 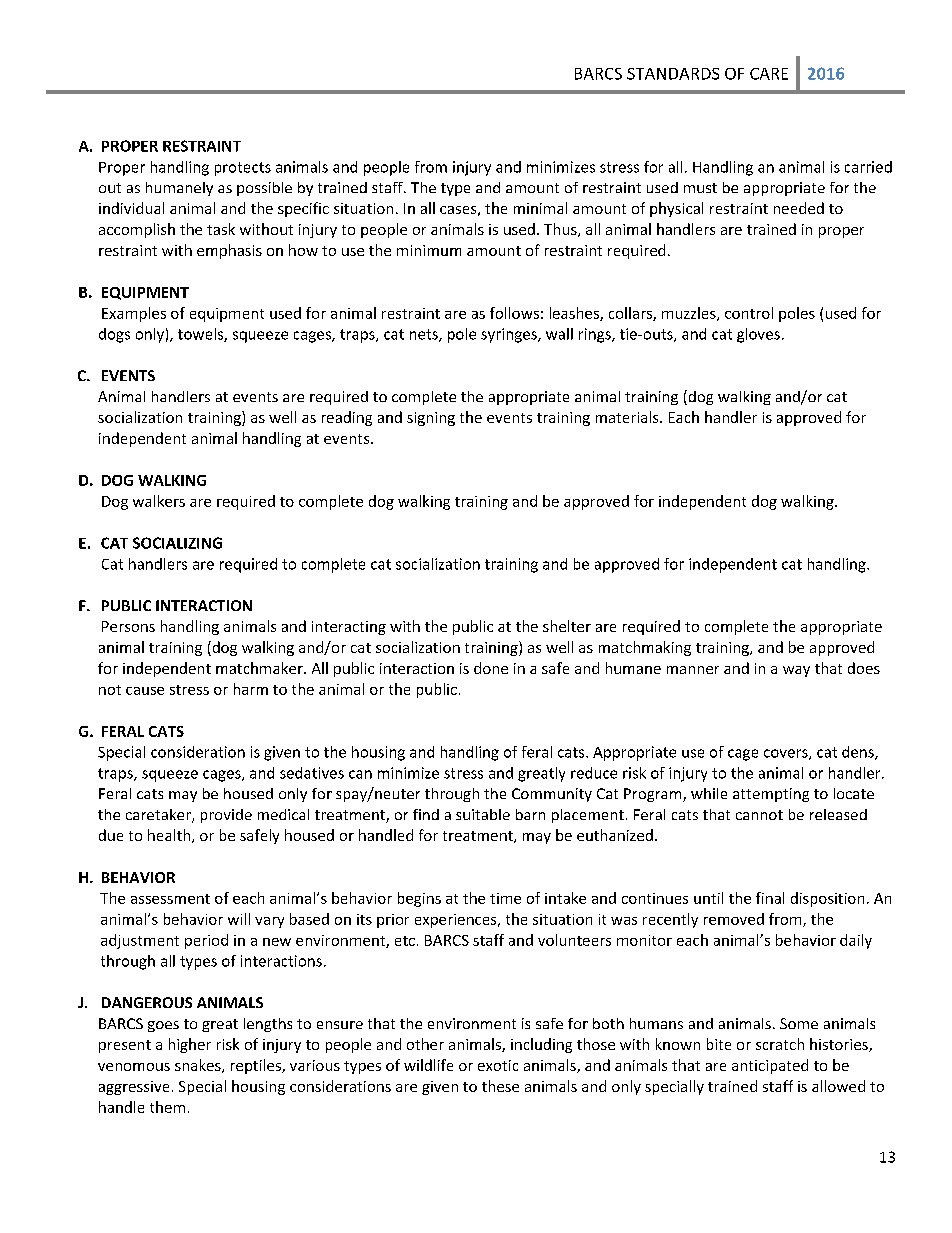 I want to click on exotic, so click(x=498, y=1065).
